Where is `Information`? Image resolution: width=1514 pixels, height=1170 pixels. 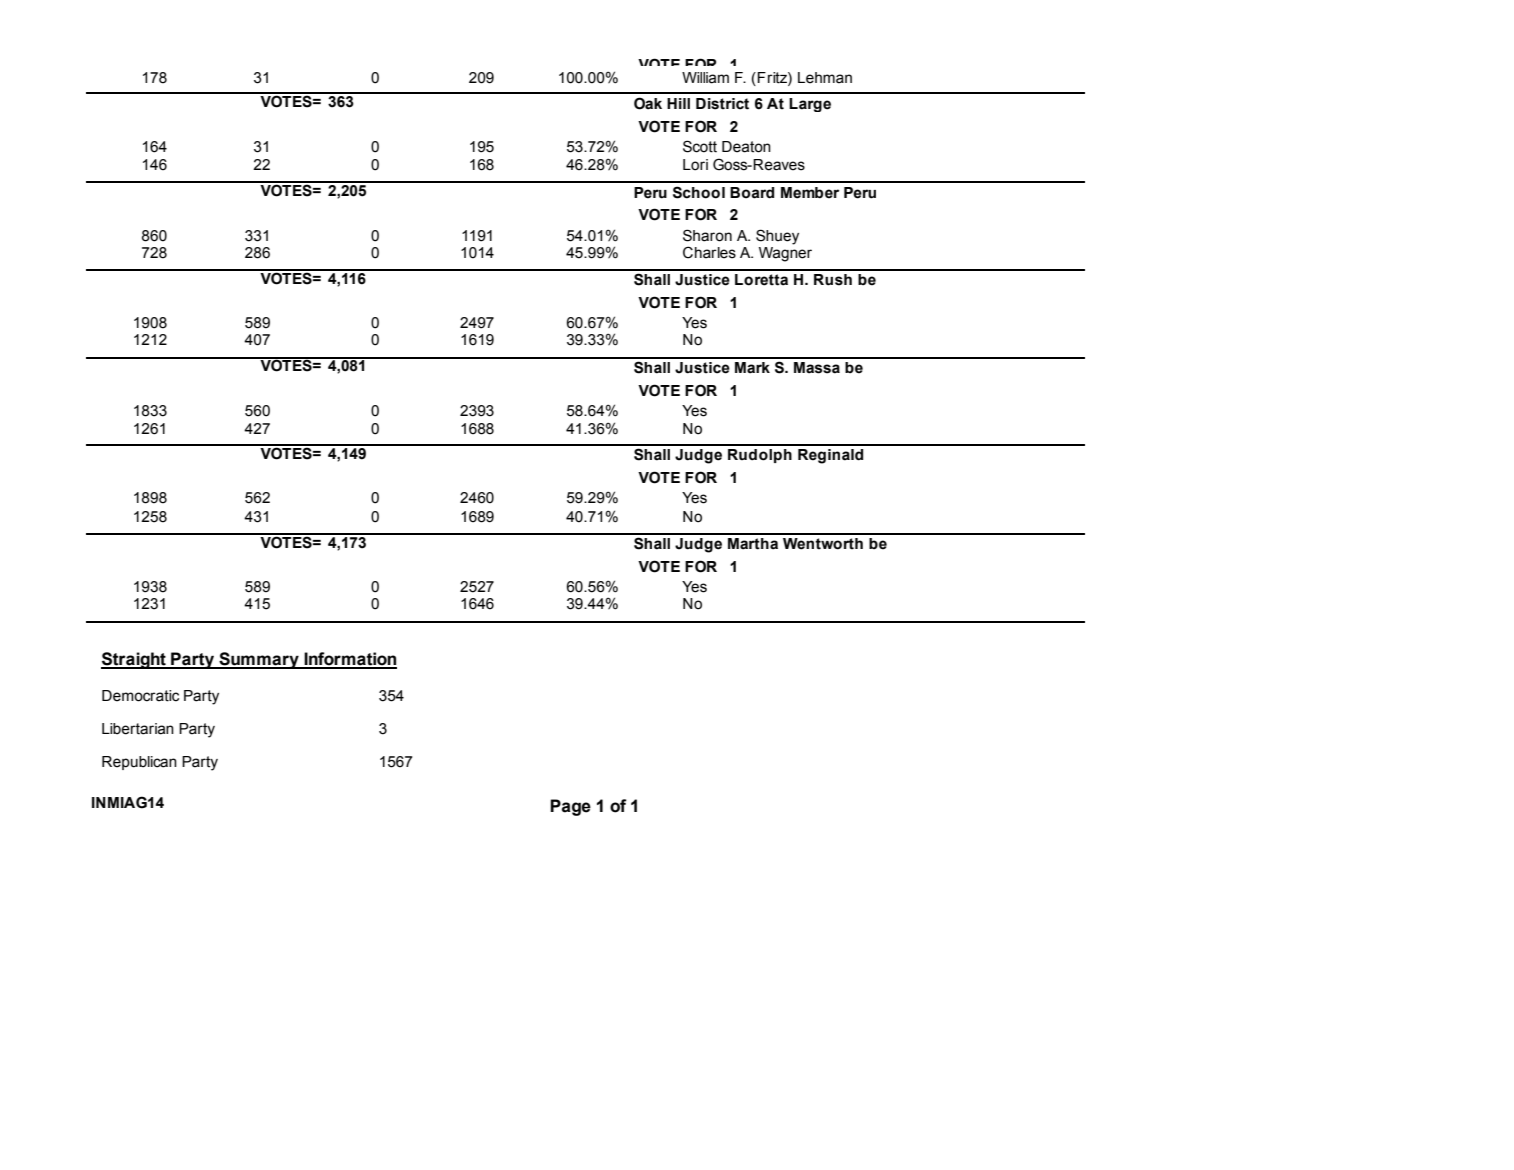 Information is located at coordinates (349, 660).
